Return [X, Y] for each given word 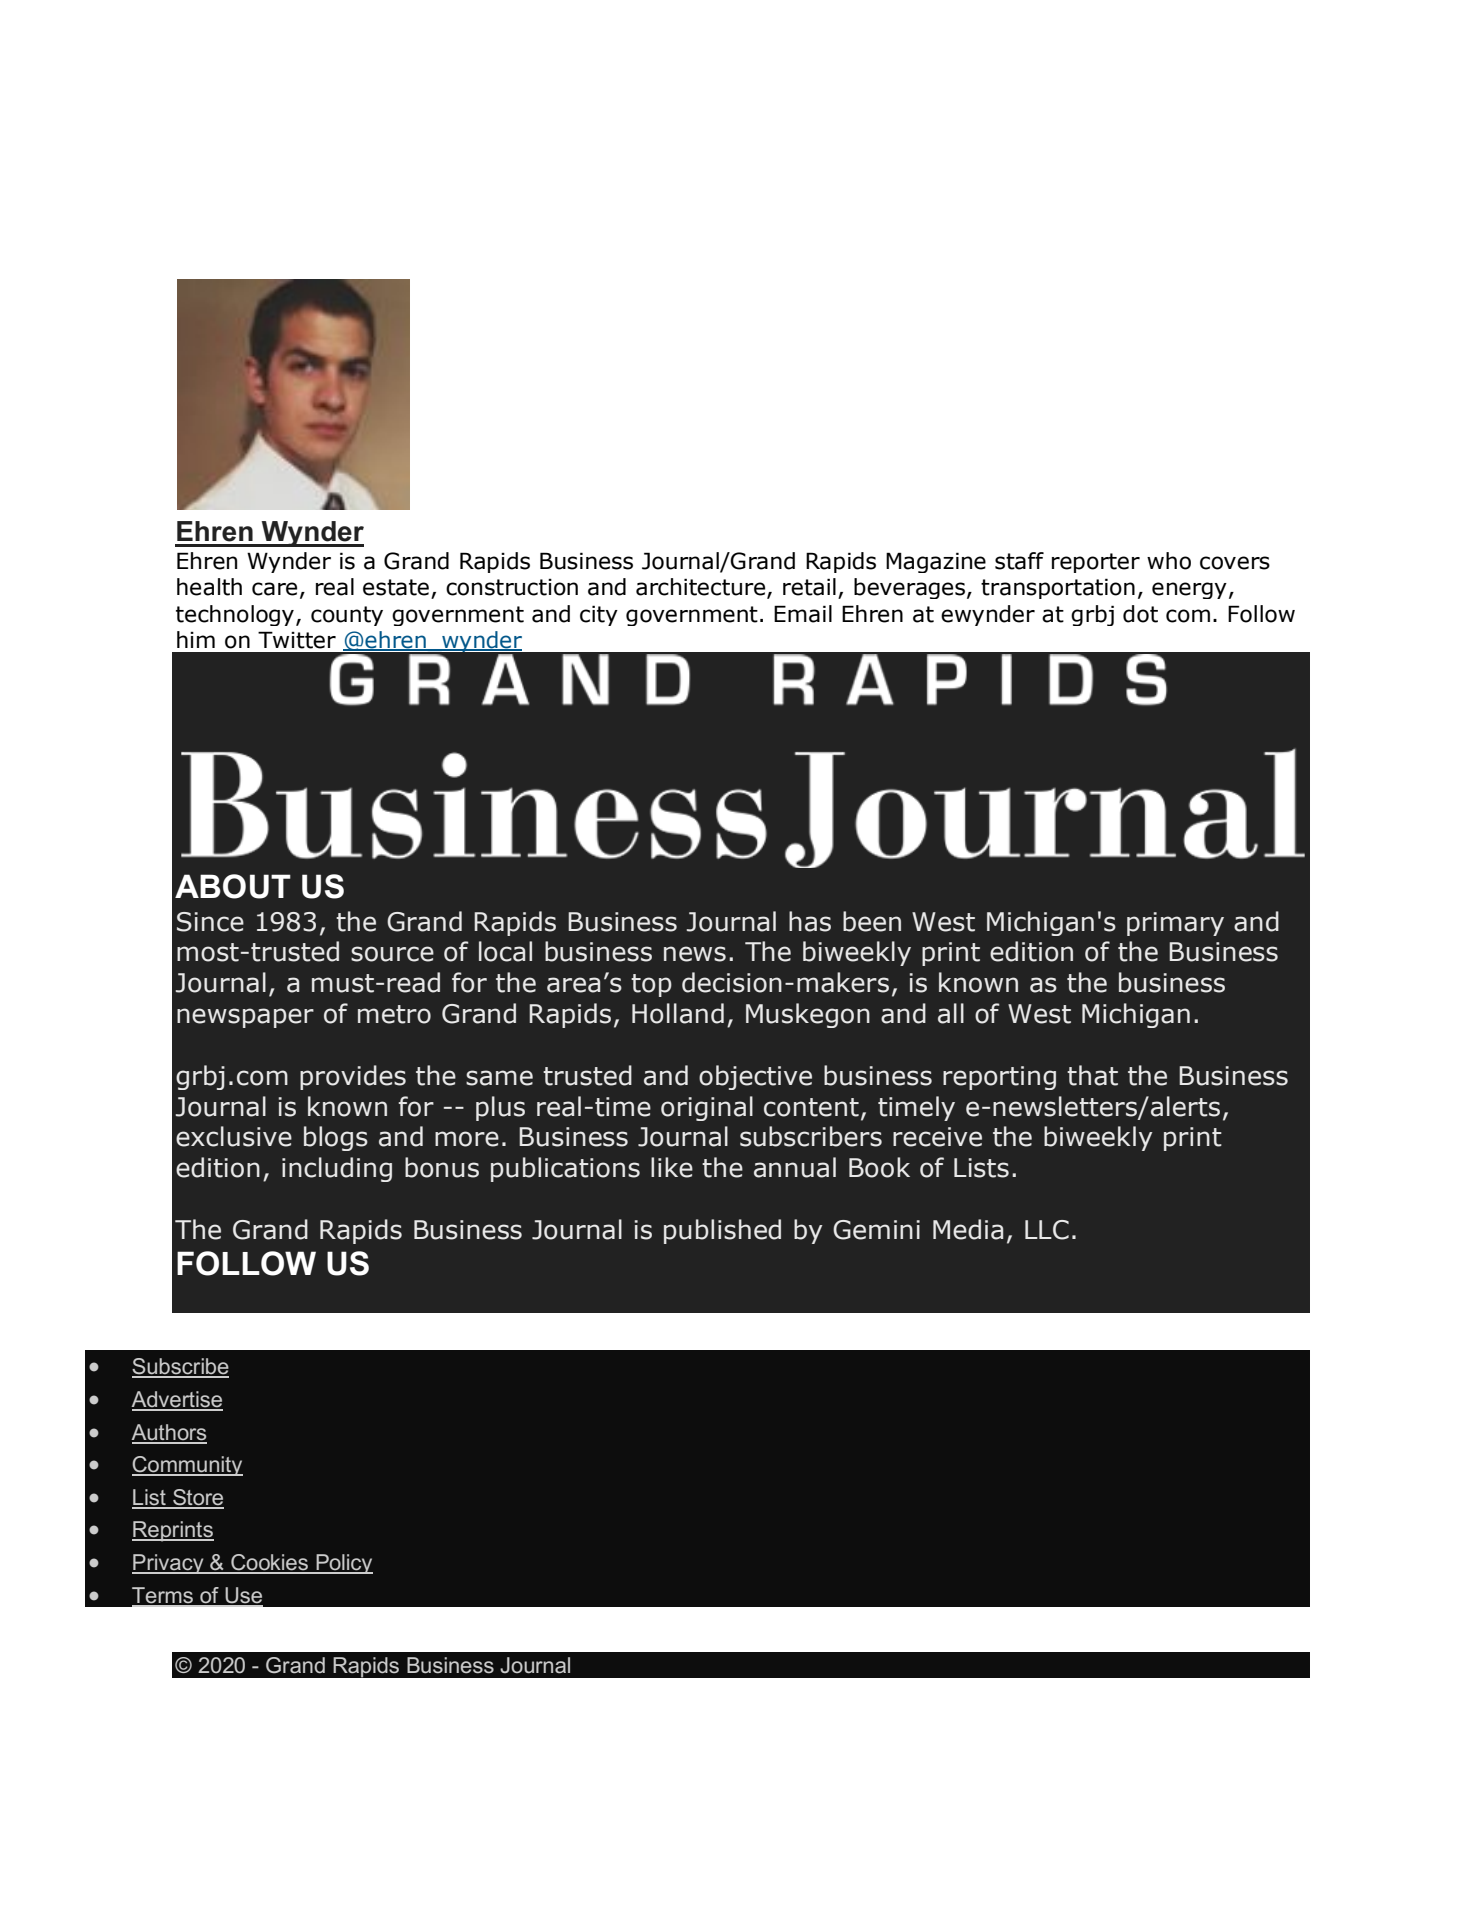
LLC [1047, 1230]
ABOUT [233, 886]
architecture [702, 588]
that [1092, 1075]
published [722, 1231]
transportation [1058, 588]
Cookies [269, 1563]
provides [353, 1077]
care [274, 589]
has [810, 921]
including [337, 1169]
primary [1175, 924]
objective [755, 1077]
